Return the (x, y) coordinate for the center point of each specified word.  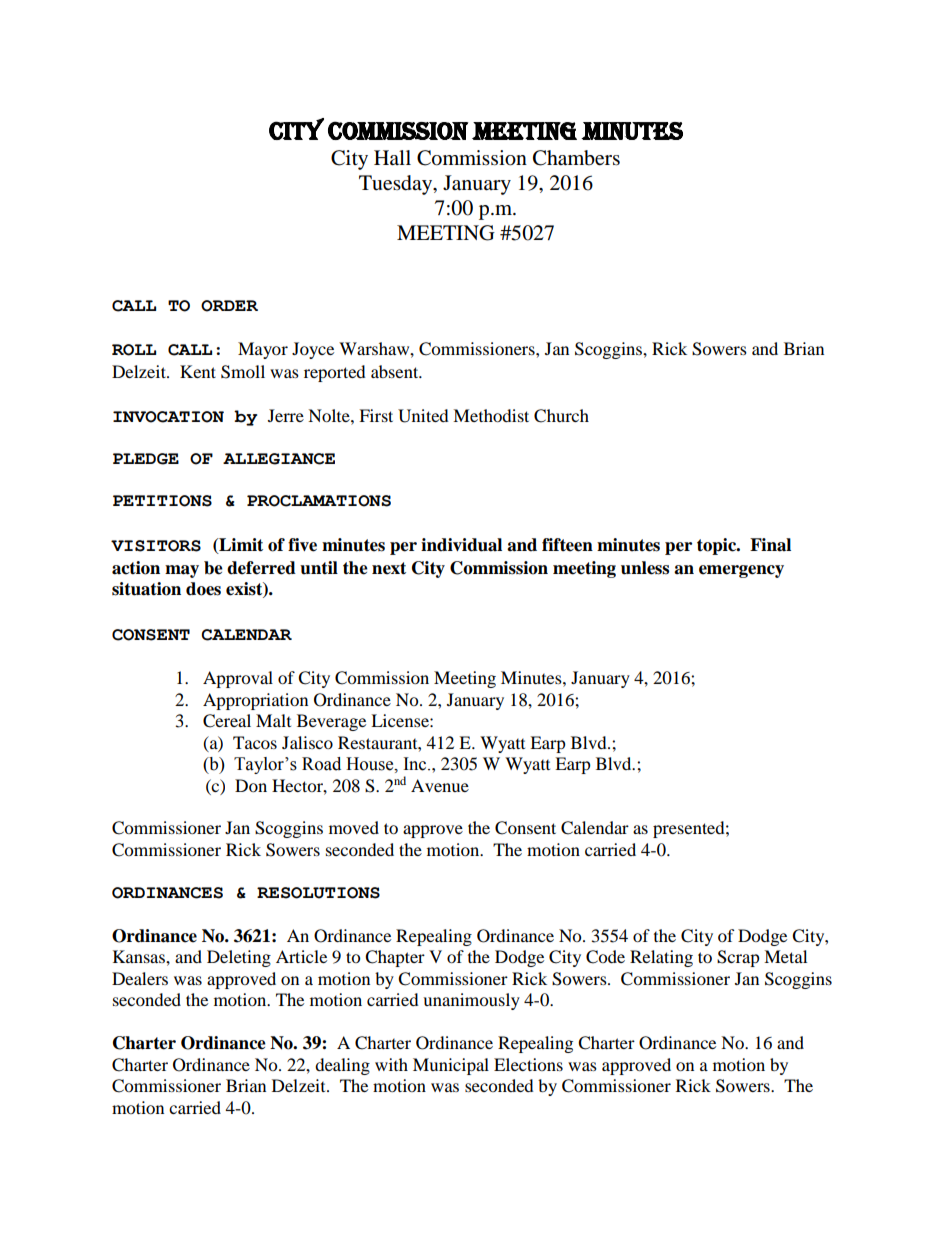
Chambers (576, 158)
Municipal (451, 1066)
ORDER (229, 306)
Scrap (738, 958)
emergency (741, 571)
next (389, 568)
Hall (392, 157)
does (203, 589)
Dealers (140, 978)
